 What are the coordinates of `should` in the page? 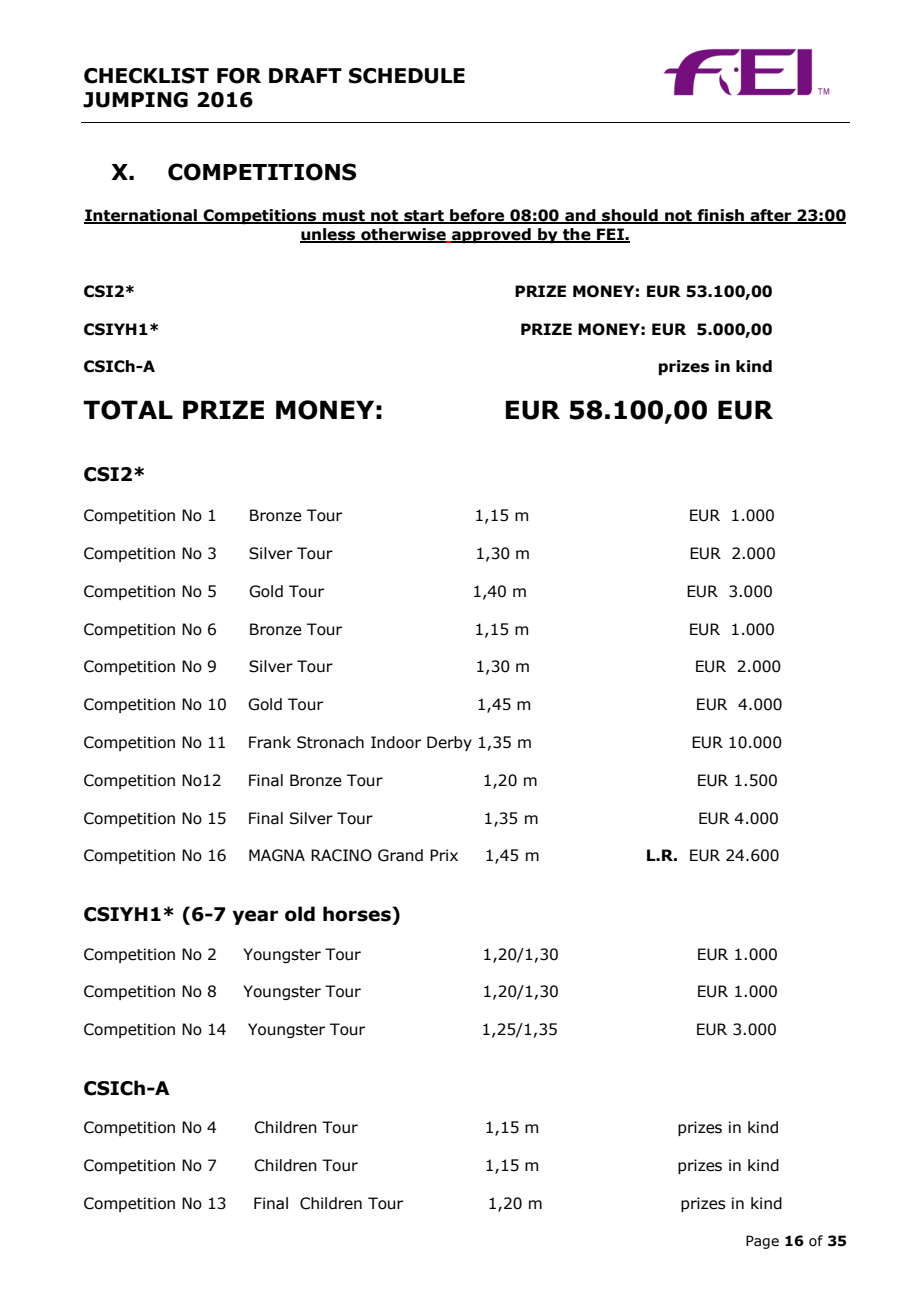 It's located at (630, 216).
